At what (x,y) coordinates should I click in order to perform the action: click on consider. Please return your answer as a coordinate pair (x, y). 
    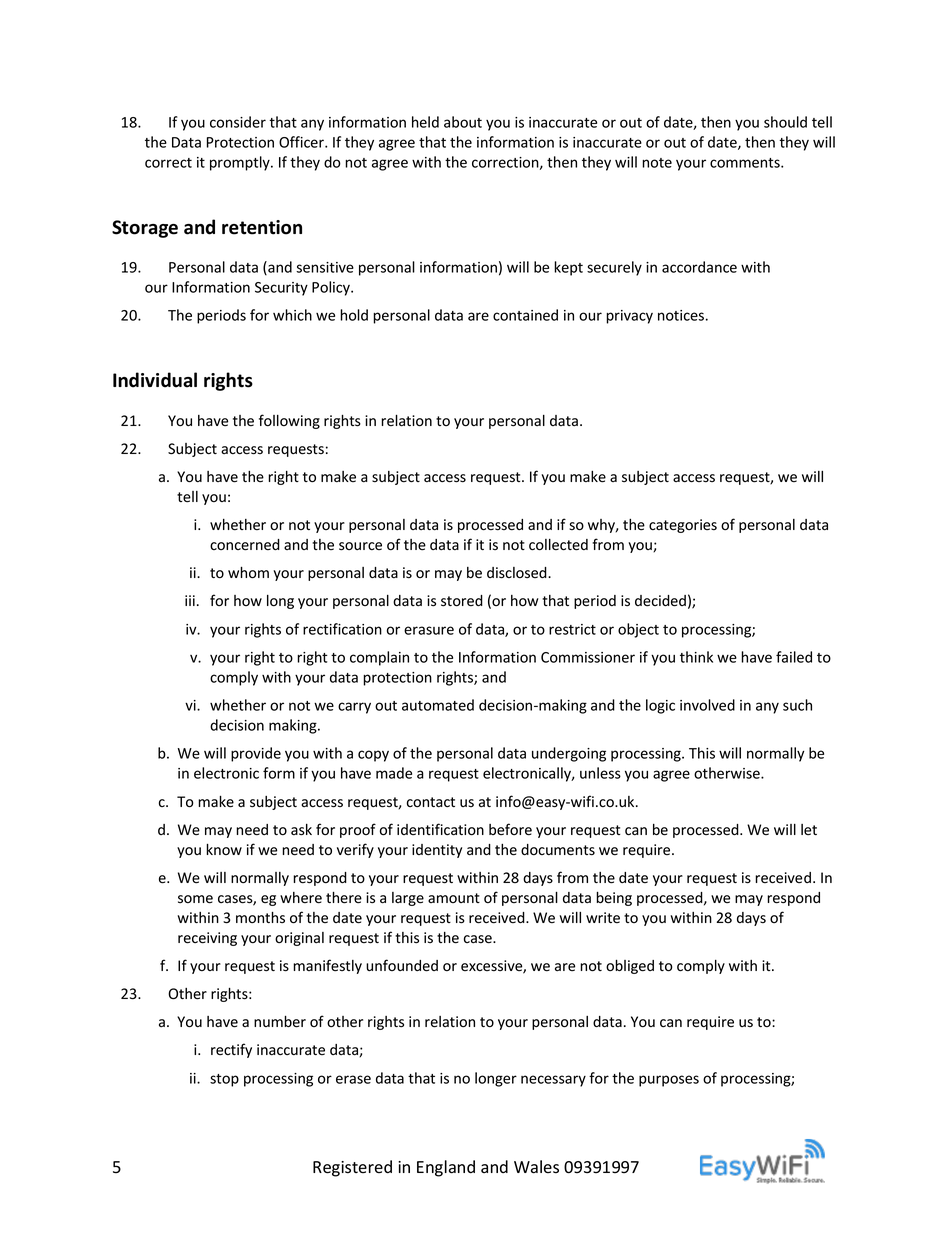
    Looking at the image, I should click on (238, 122).
